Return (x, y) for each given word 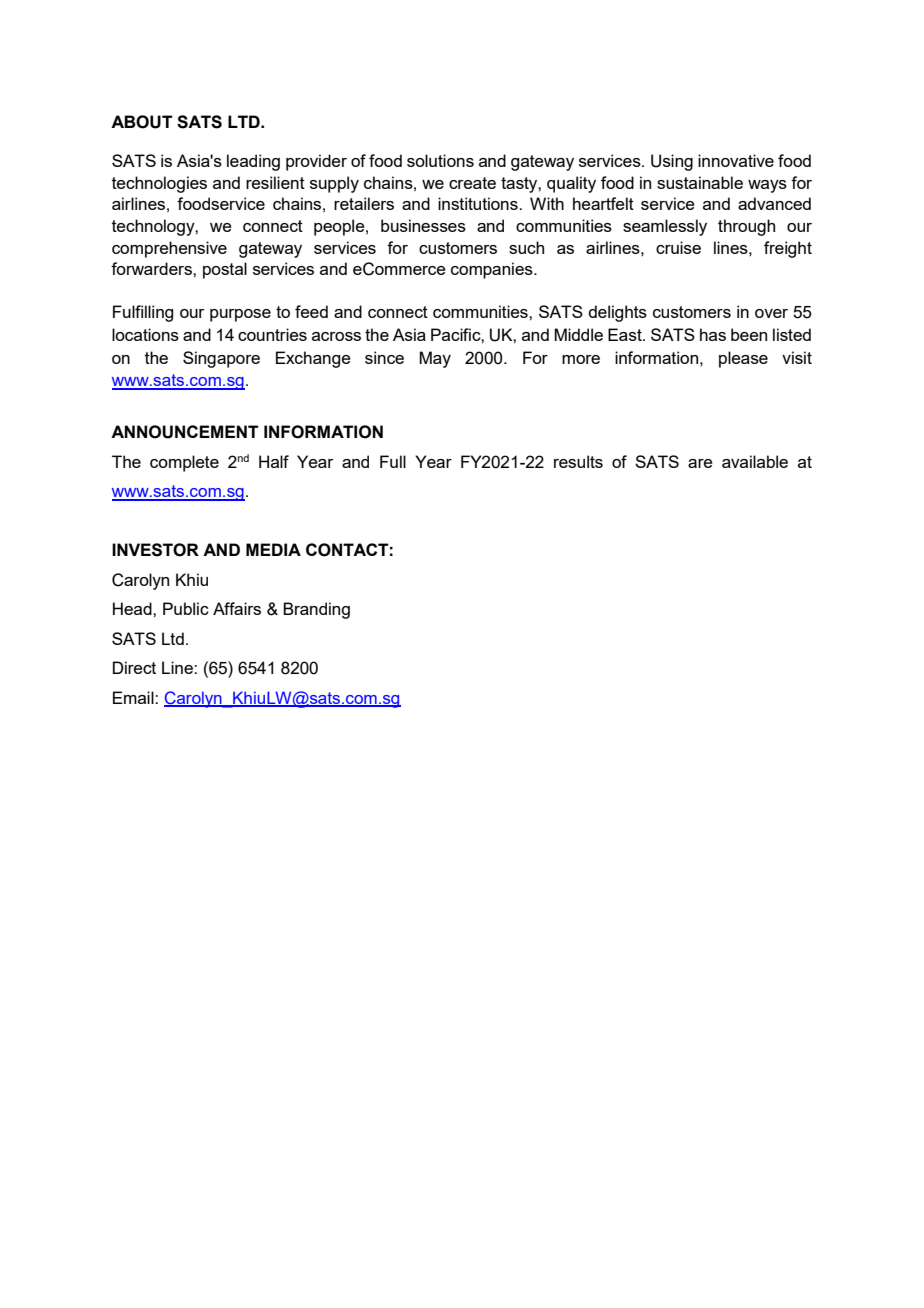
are (700, 463)
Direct (134, 667)
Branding (316, 610)
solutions (440, 160)
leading (253, 162)
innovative (736, 160)
